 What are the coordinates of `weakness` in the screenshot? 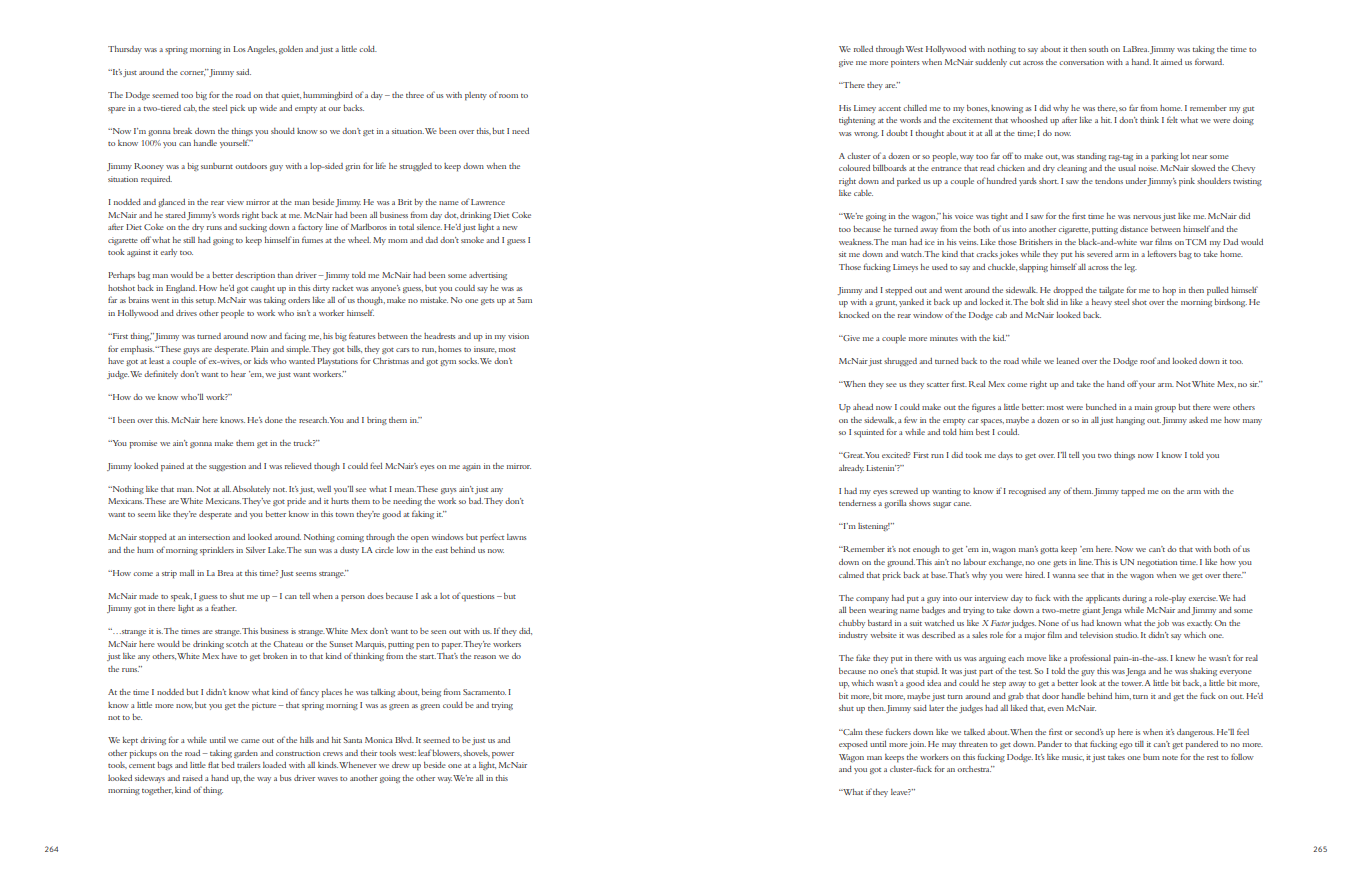 It's located at (856, 242).
